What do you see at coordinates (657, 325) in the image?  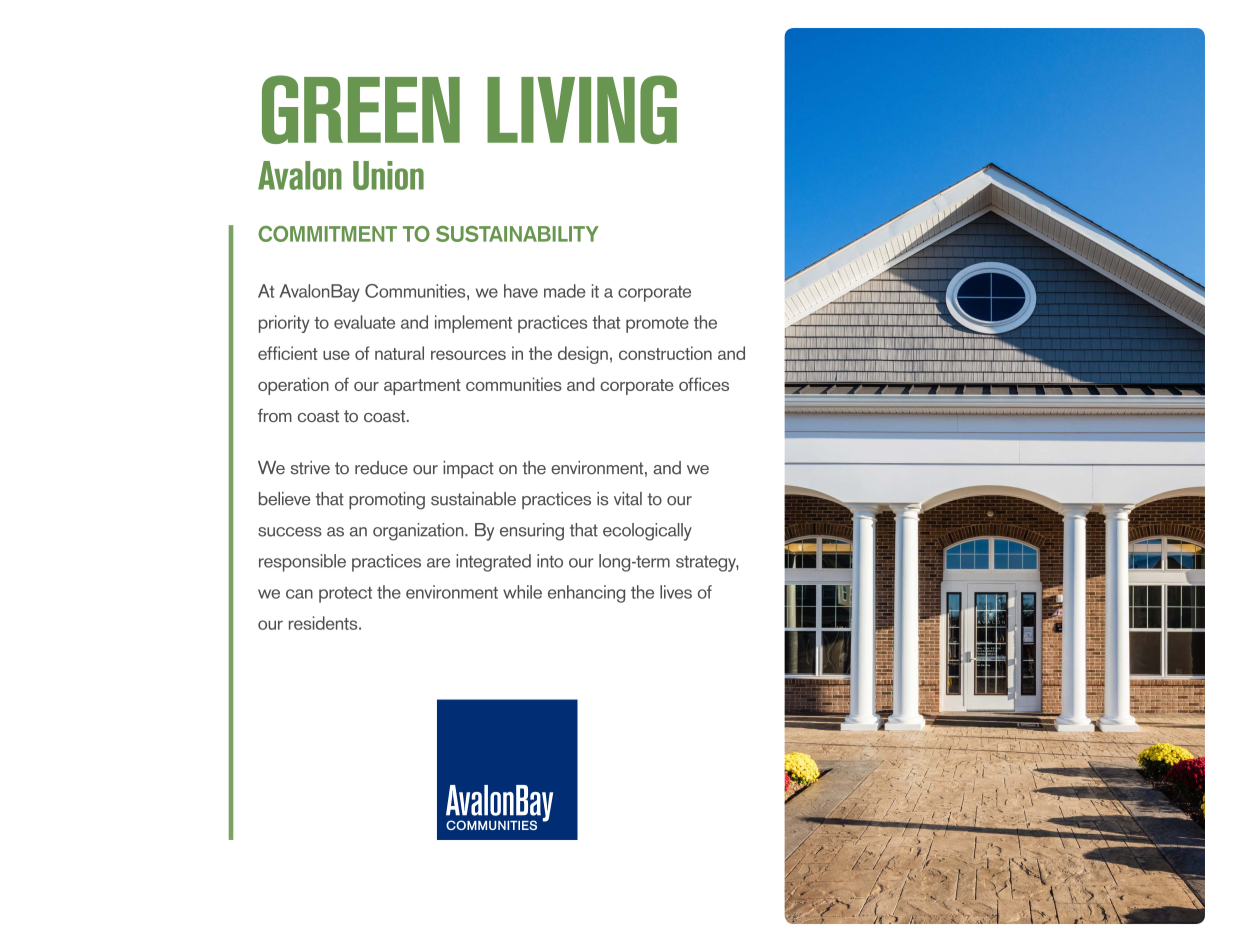 I see `promote` at bounding box center [657, 325].
